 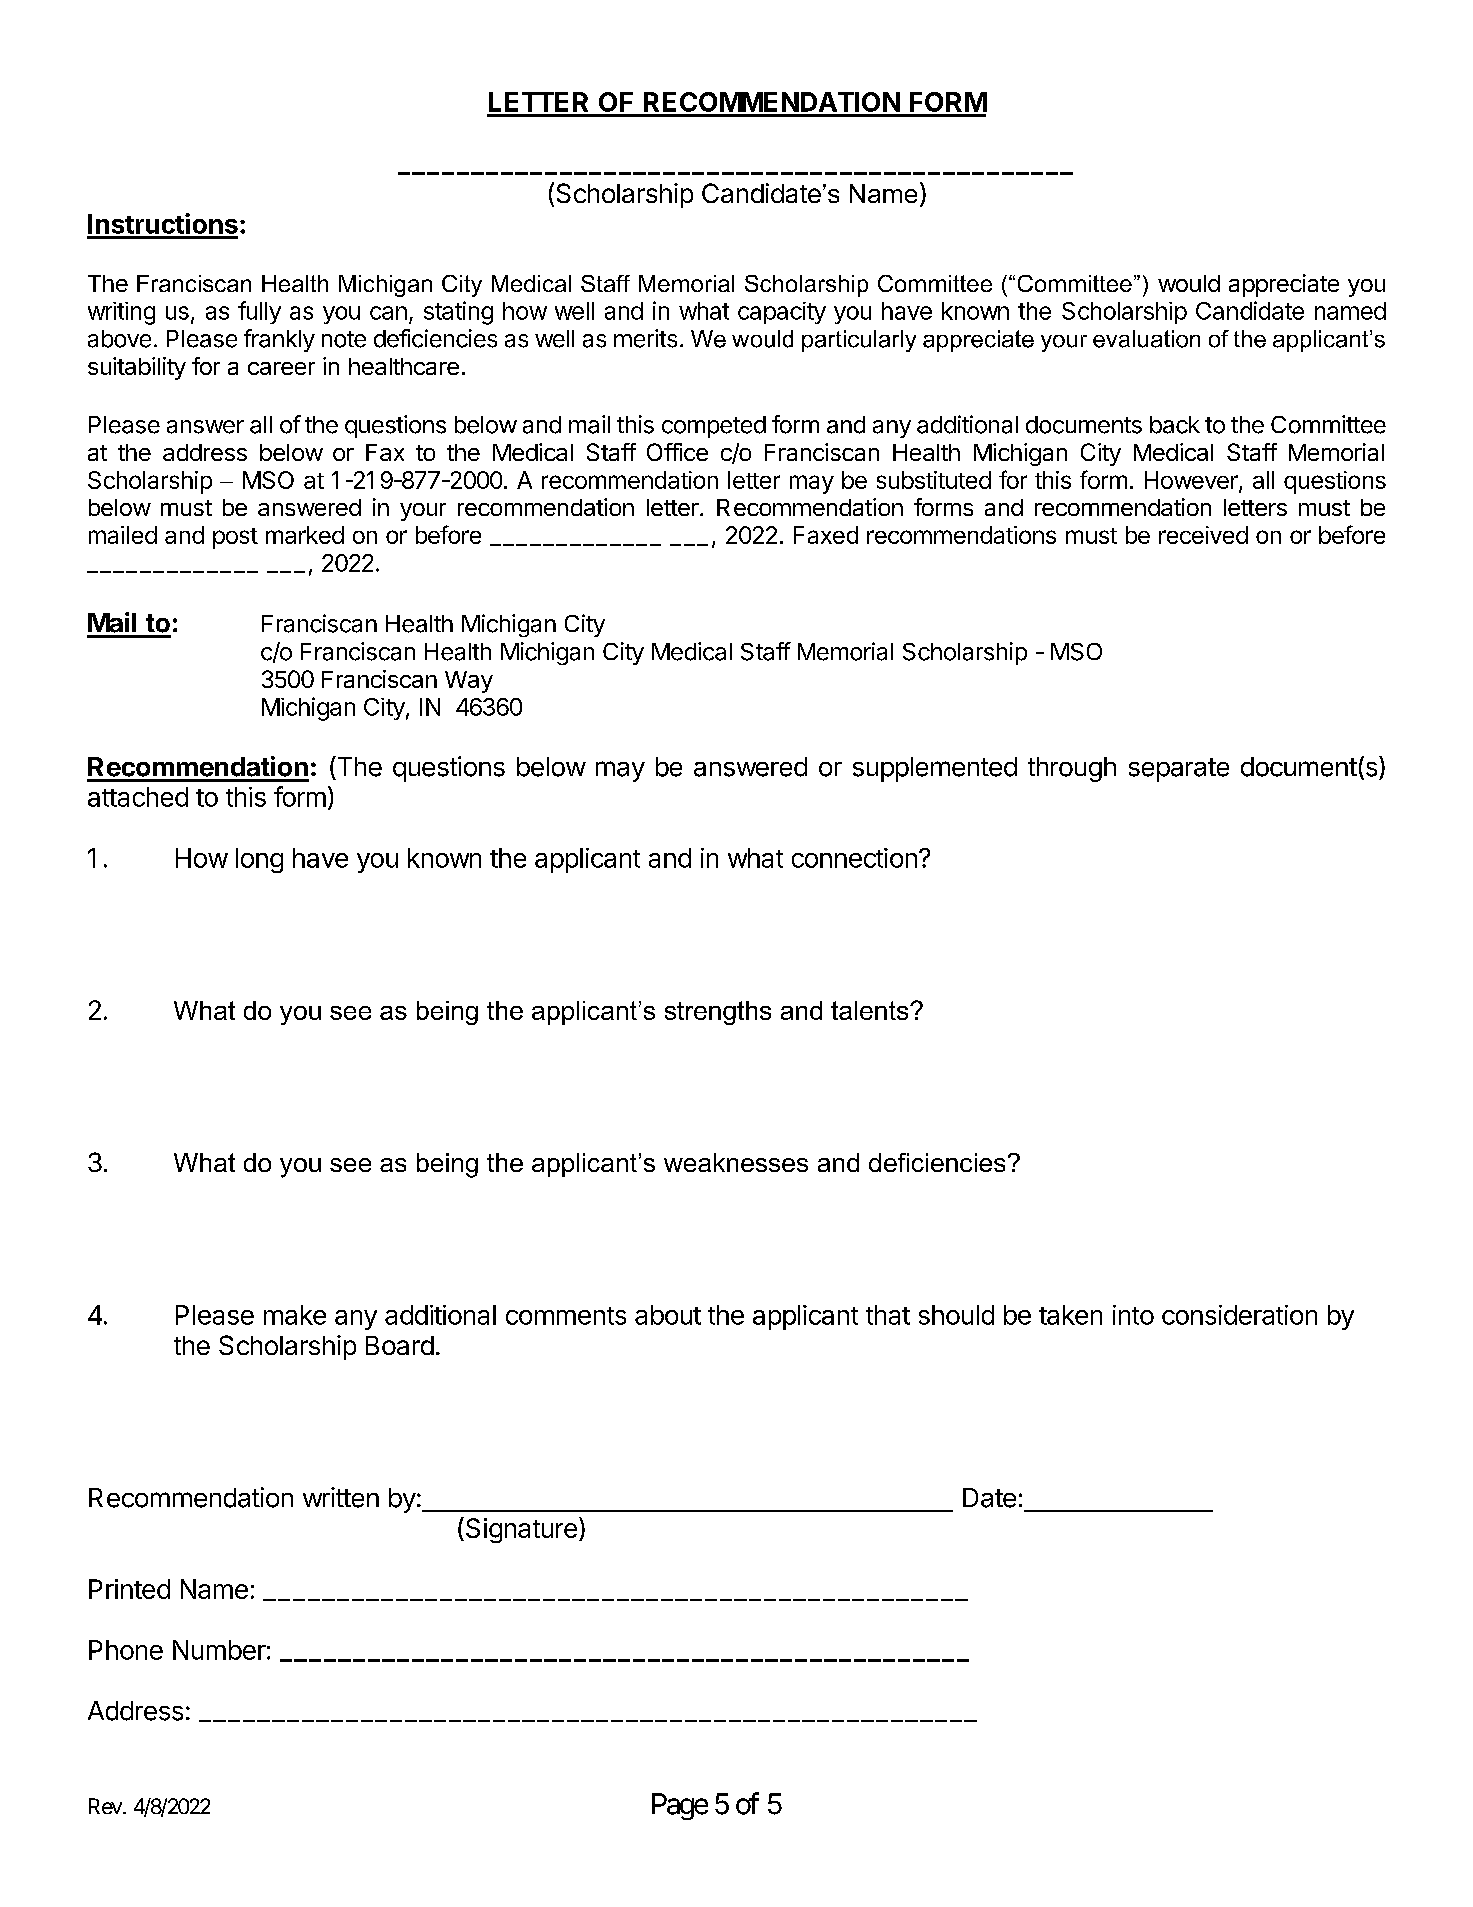 I want to click on Rev, so click(x=105, y=1806).
